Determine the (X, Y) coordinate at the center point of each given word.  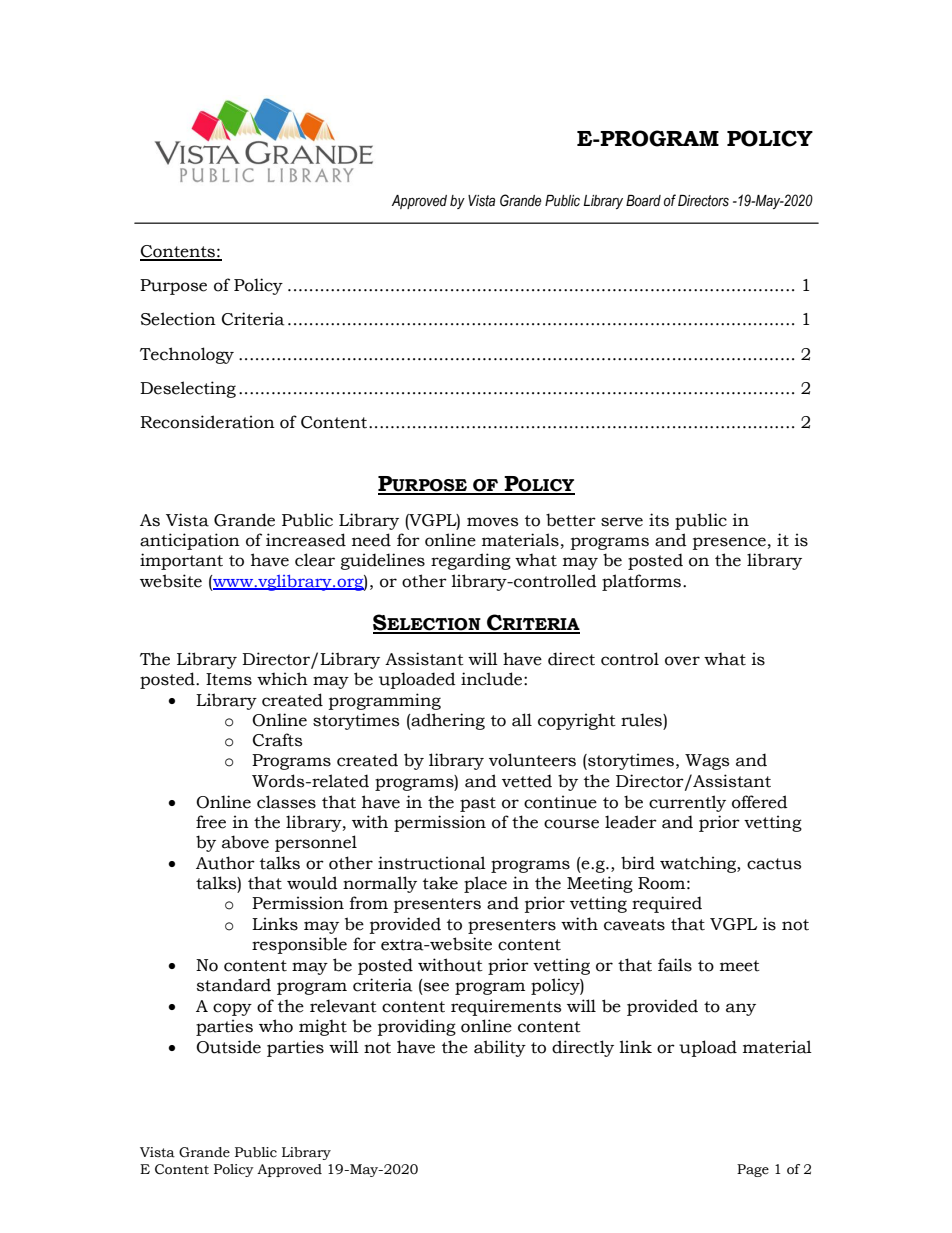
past (478, 804)
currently (687, 803)
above (245, 842)
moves (492, 522)
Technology (187, 355)
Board (643, 201)
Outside (228, 1047)
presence (729, 543)
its (659, 520)
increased (306, 540)
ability (500, 1048)
